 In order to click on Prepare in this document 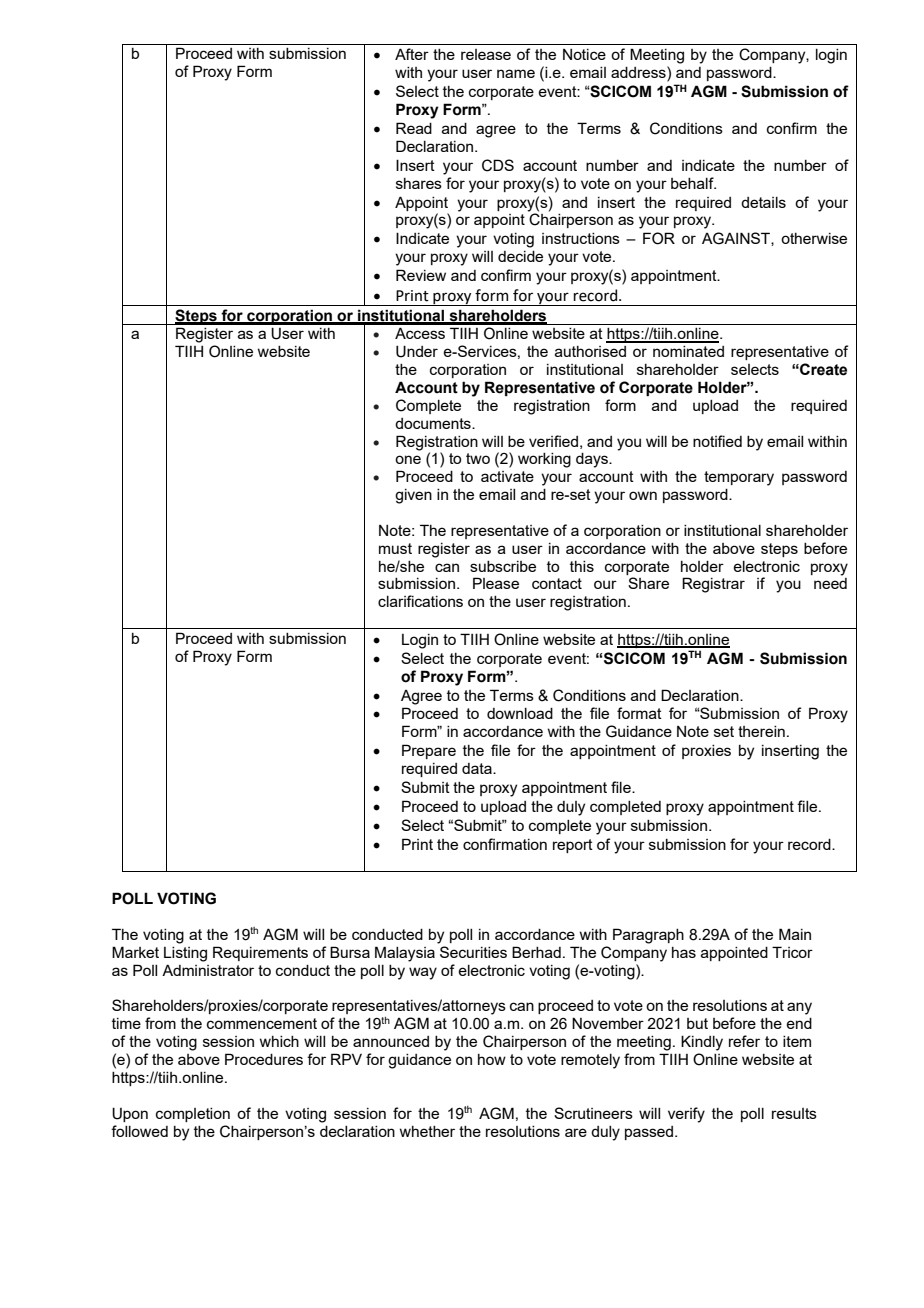, I will do `click(429, 751)`.
